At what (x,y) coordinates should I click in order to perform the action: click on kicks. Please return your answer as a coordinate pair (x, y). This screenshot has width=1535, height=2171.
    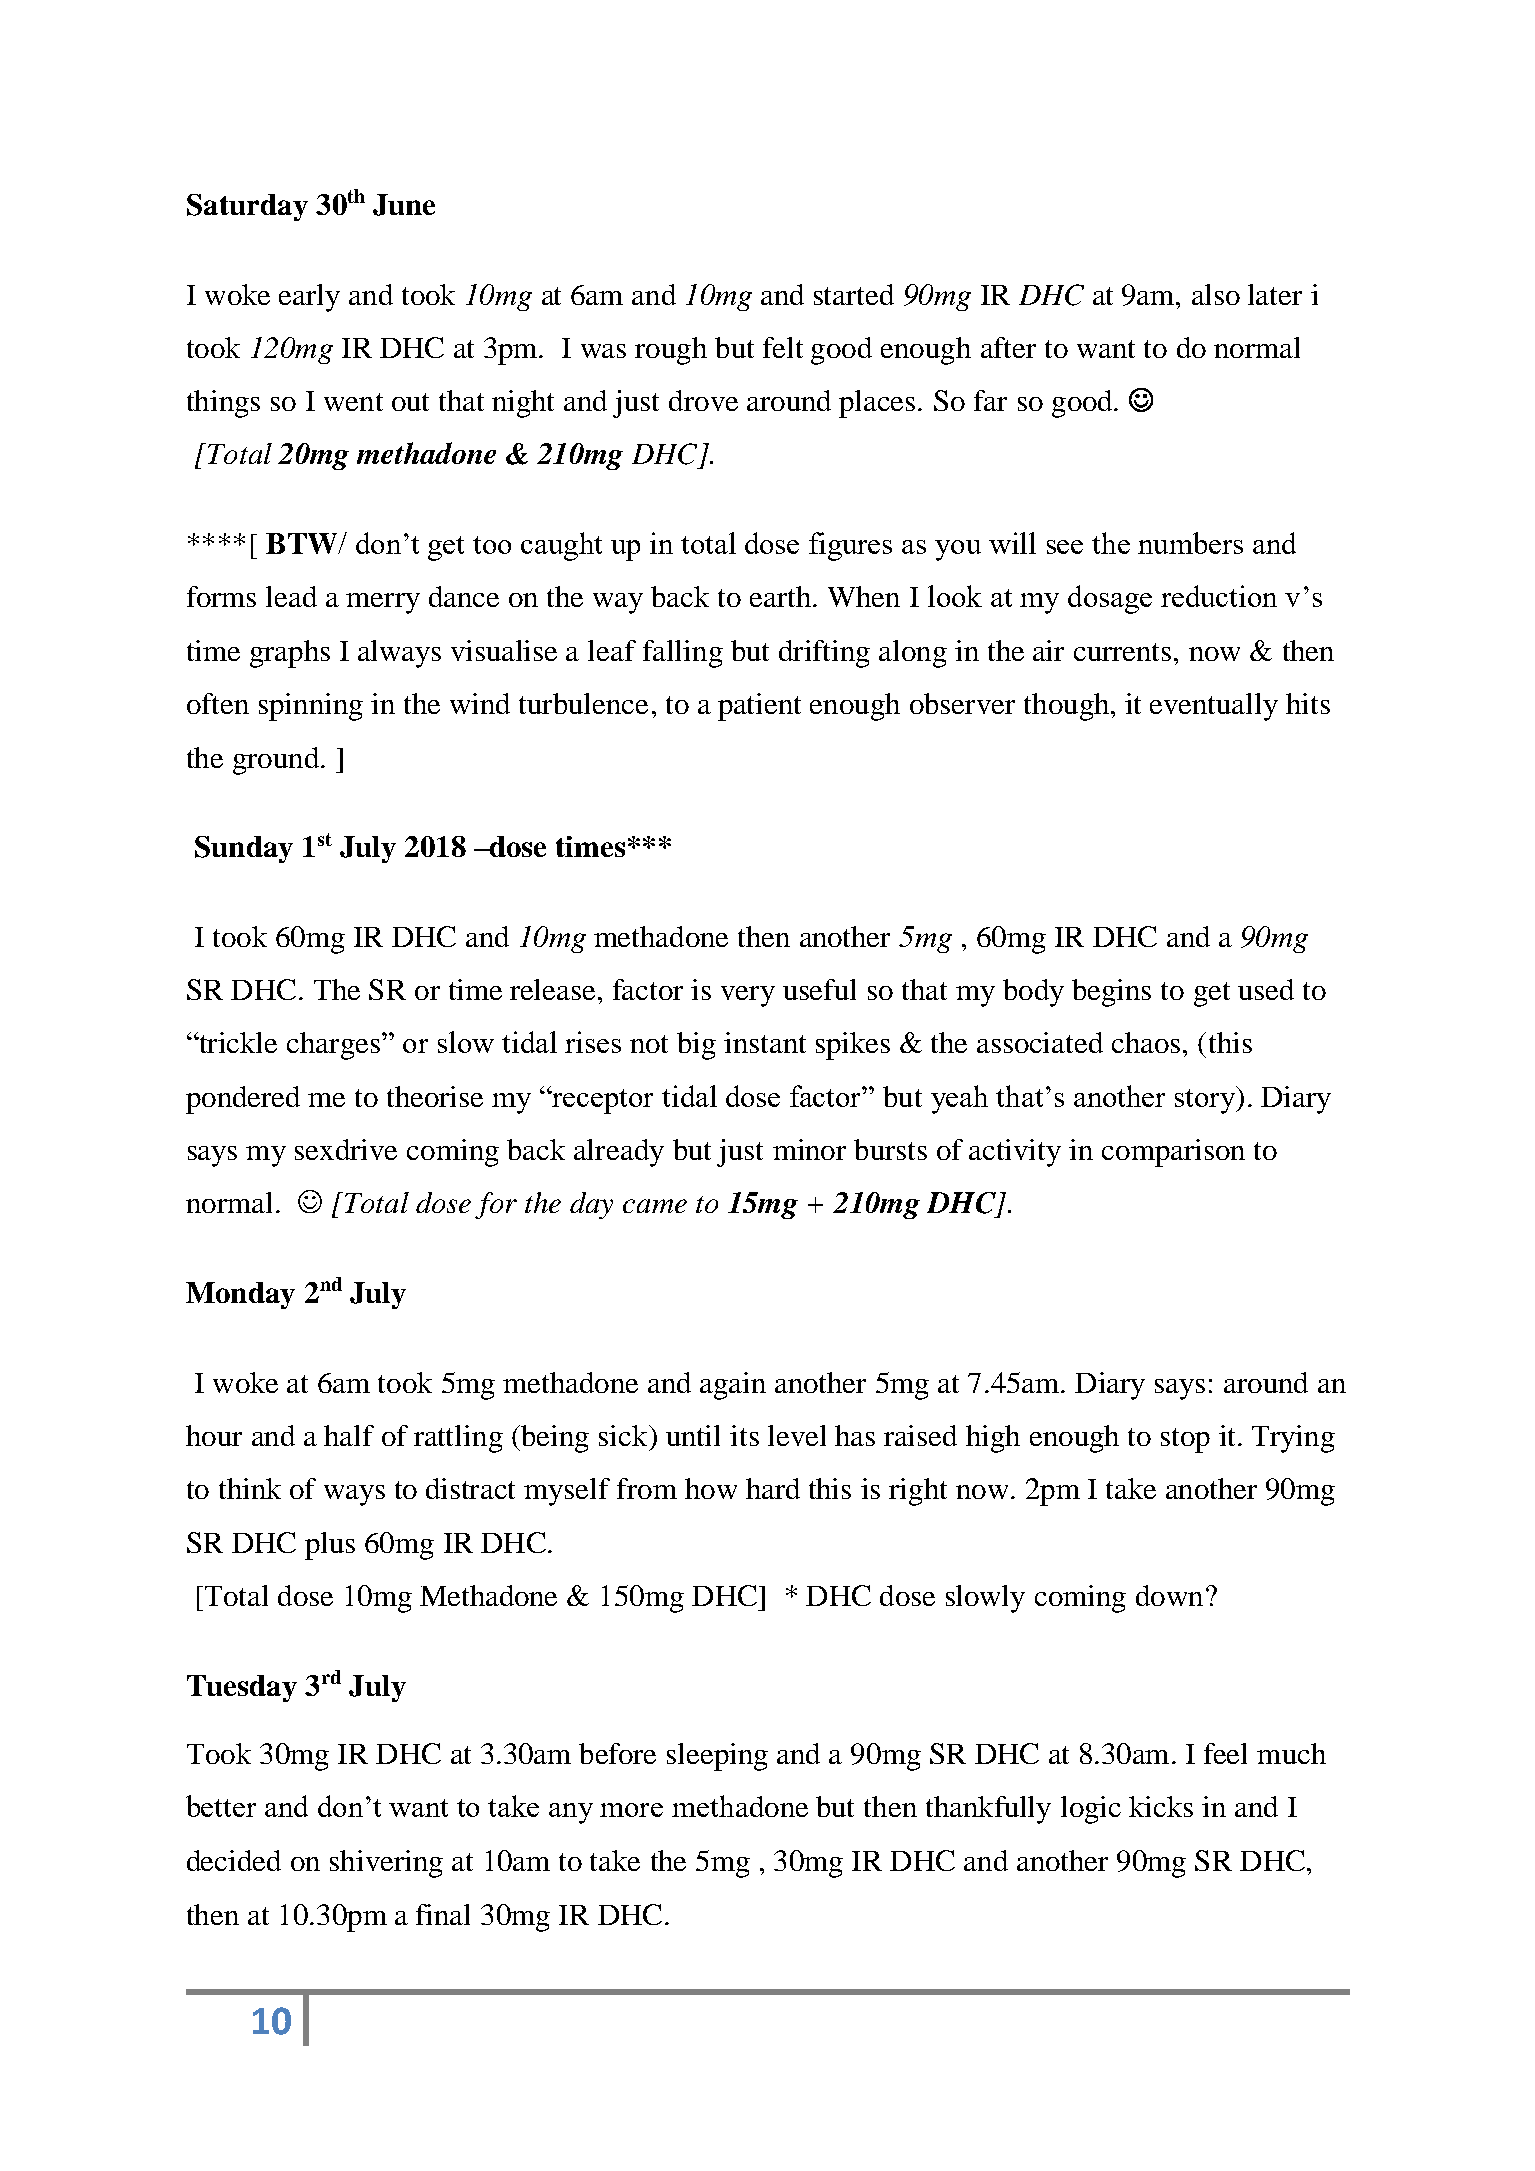
    Looking at the image, I should click on (1161, 1806).
